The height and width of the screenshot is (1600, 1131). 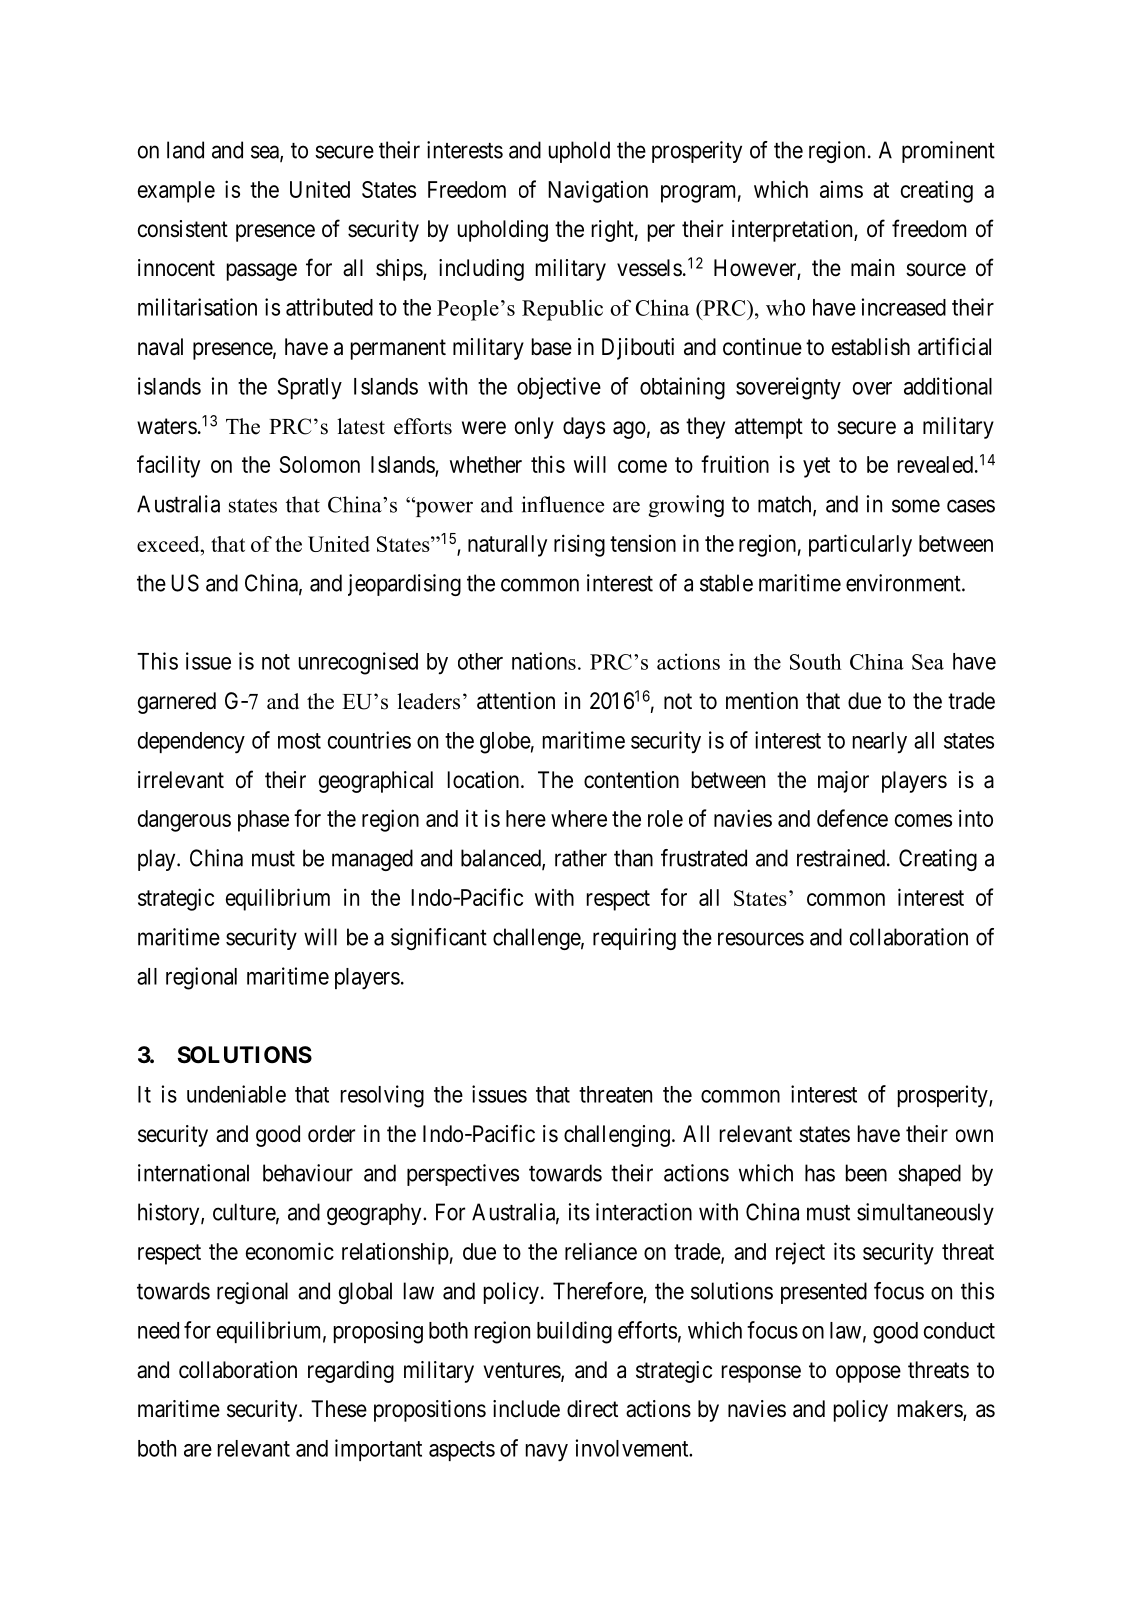 I want to click on requiring, so click(x=634, y=939).
